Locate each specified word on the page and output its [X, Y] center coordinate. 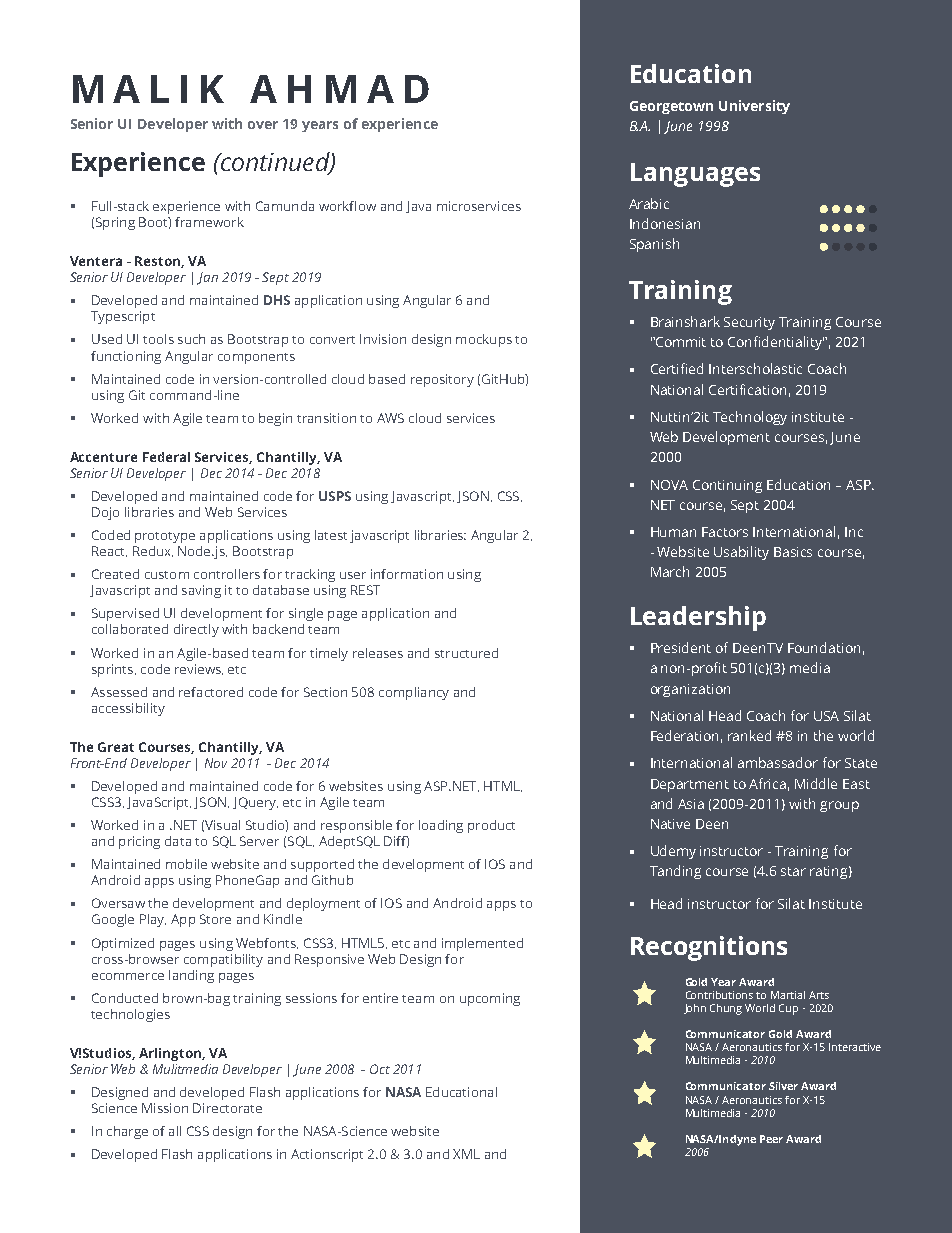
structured [466, 653]
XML [466, 1154]
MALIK [148, 89]
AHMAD [339, 89]
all [175, 1131]
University [754, 107]
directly [196, 630]
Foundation [824, 647]
